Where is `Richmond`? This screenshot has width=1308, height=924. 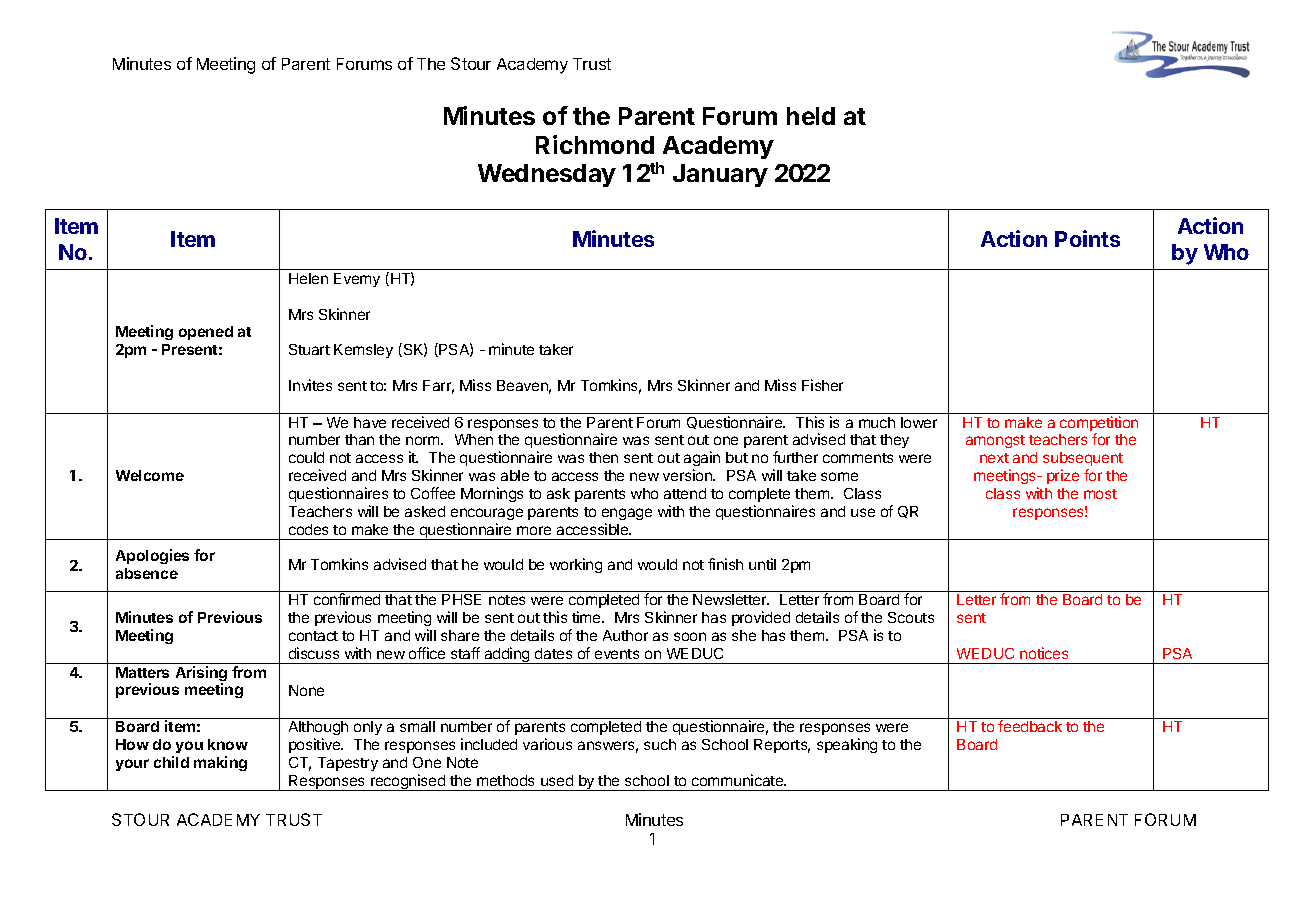
Richmond is located at coordinates (595, 144).
